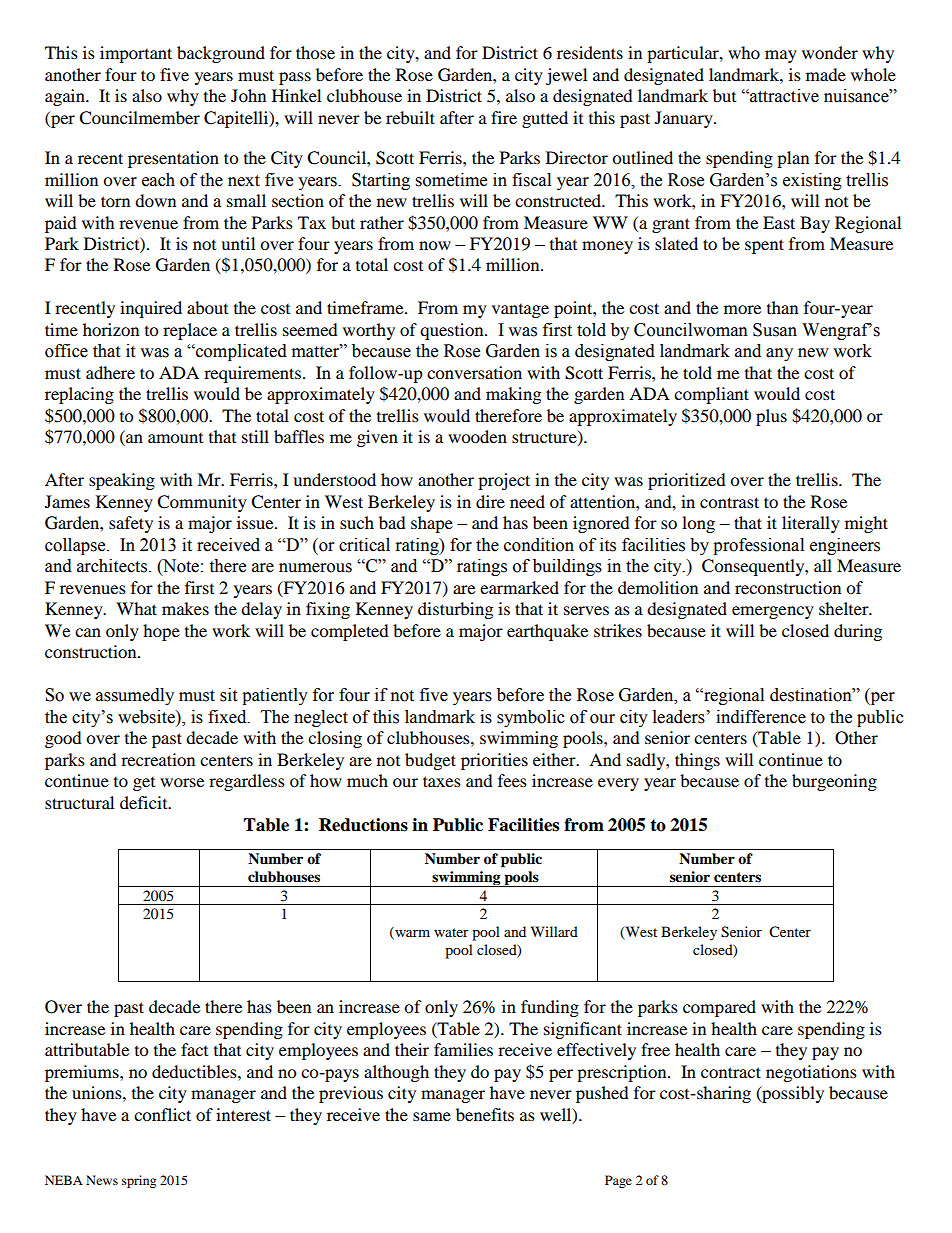 The height and width of the screenshot is (1233, 952). I want to click on possibly, so click(792, 1094).
